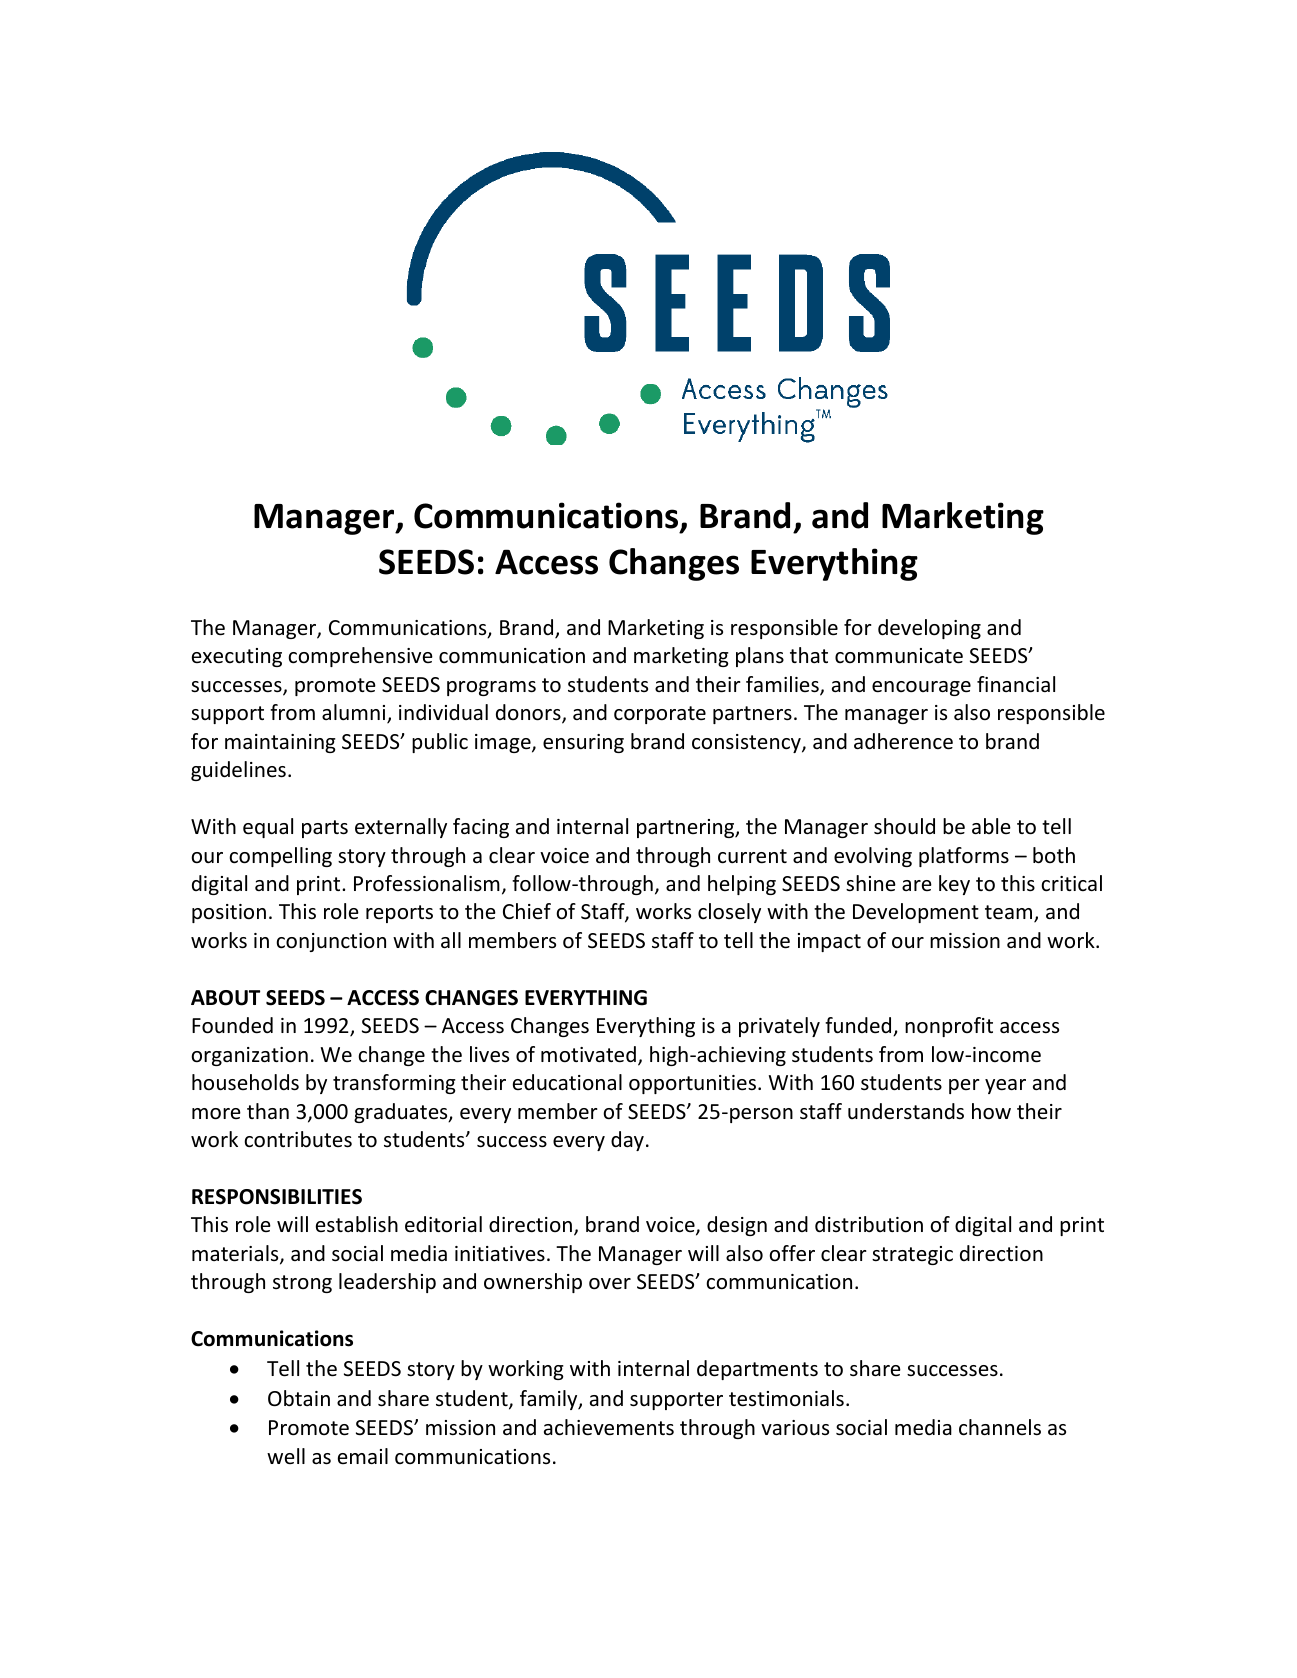  Describe the element at coordinates (752, 856) in the document. I see `current` at that location.
